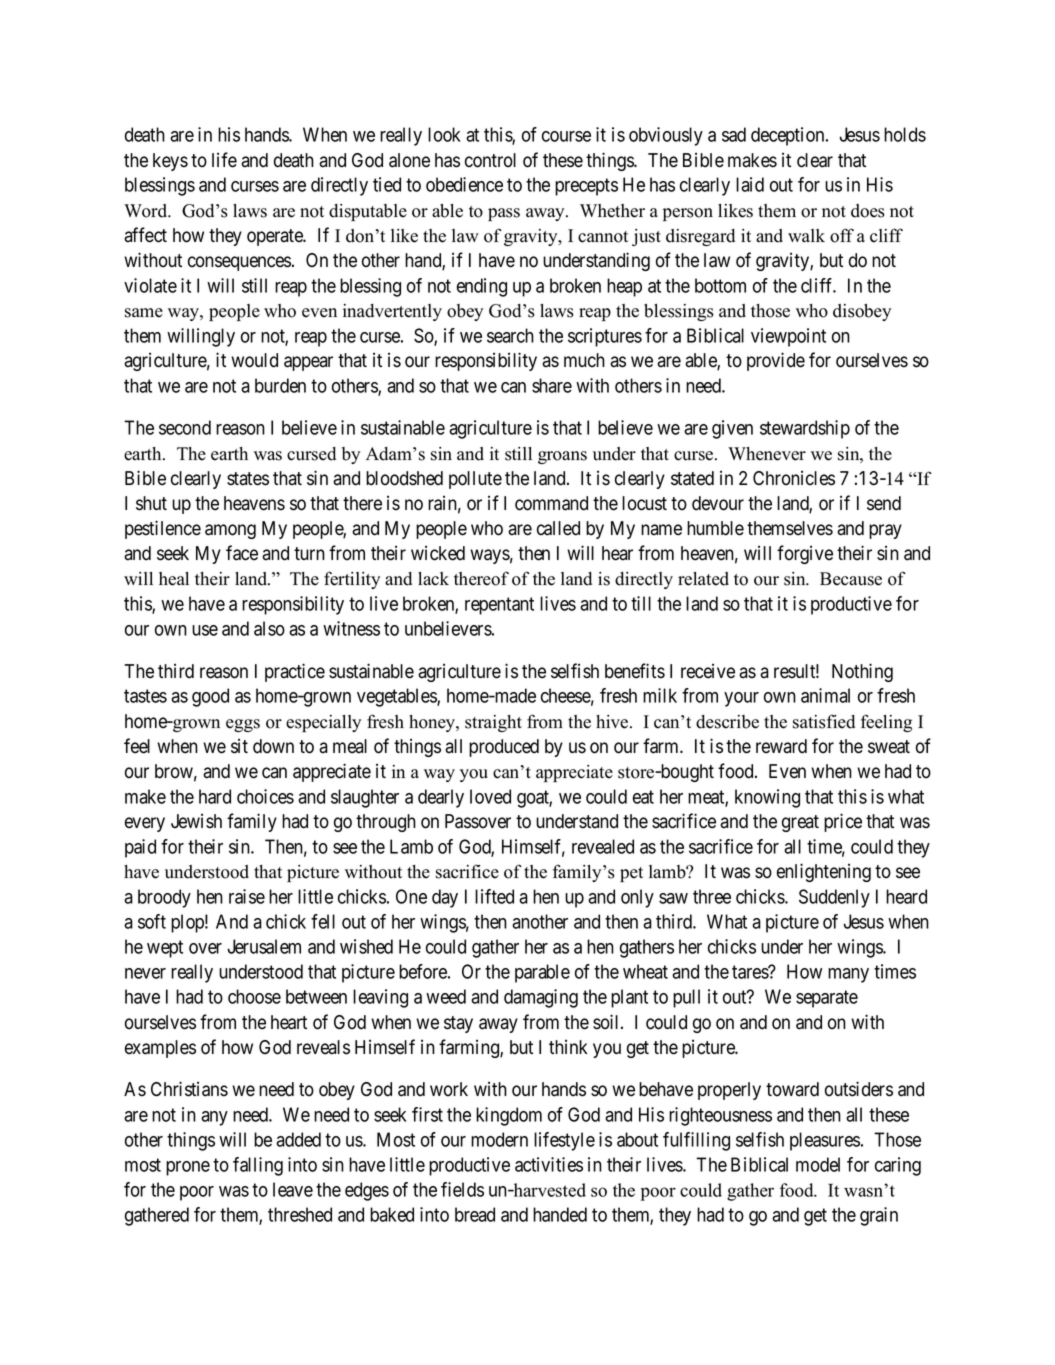 The width and height of the screenshot is (1055, 1365). Describe the element at coordinates (196, 821) in the screenshot. I see `Jewish` at that location.
